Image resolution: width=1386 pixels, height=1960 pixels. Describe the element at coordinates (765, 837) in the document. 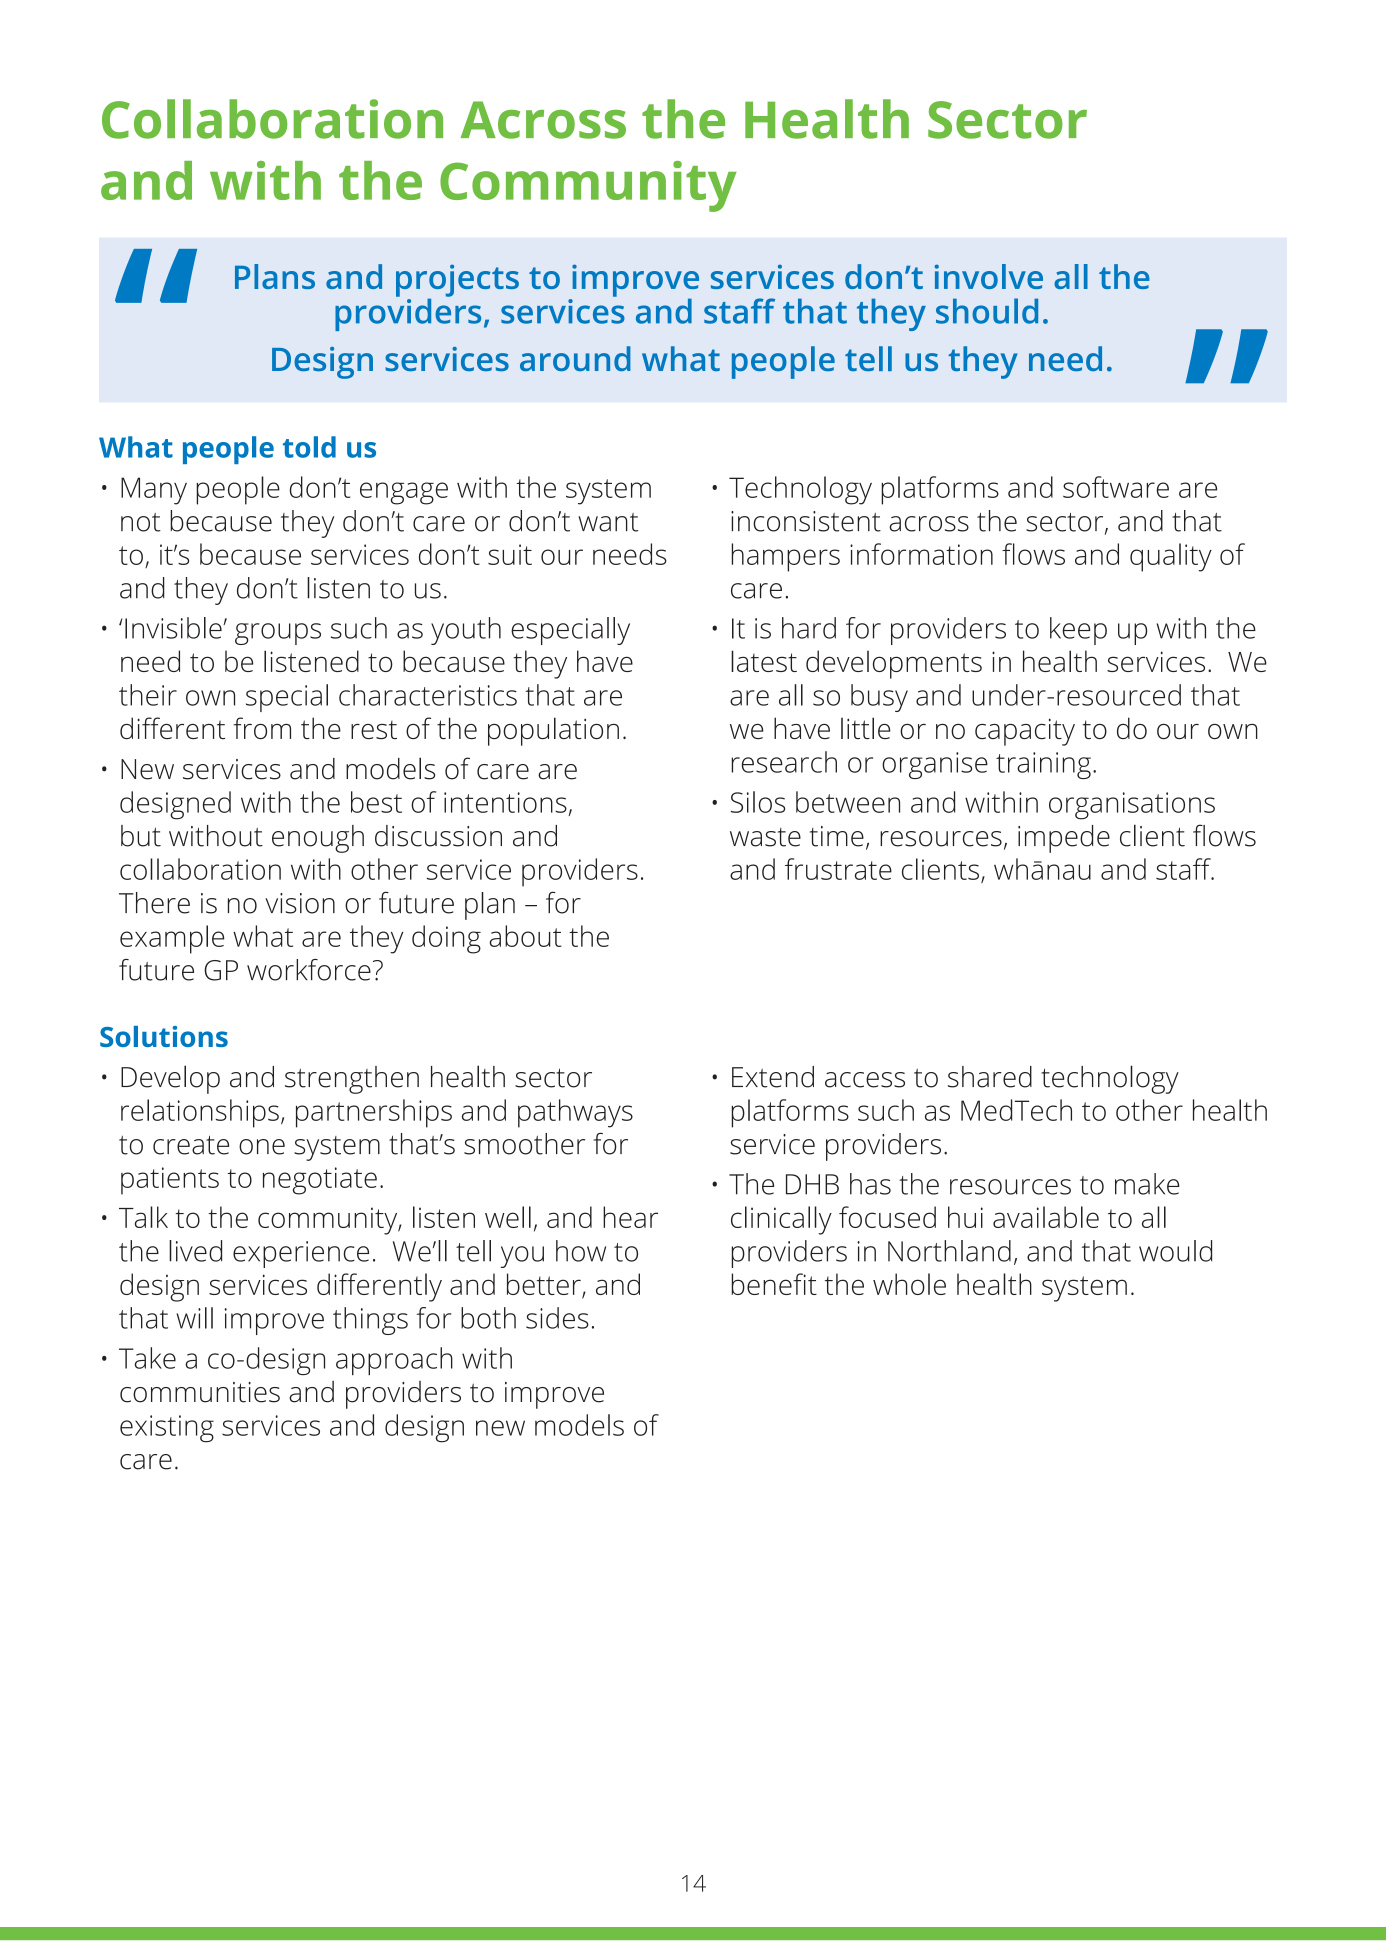

I see `waste` at that location.
